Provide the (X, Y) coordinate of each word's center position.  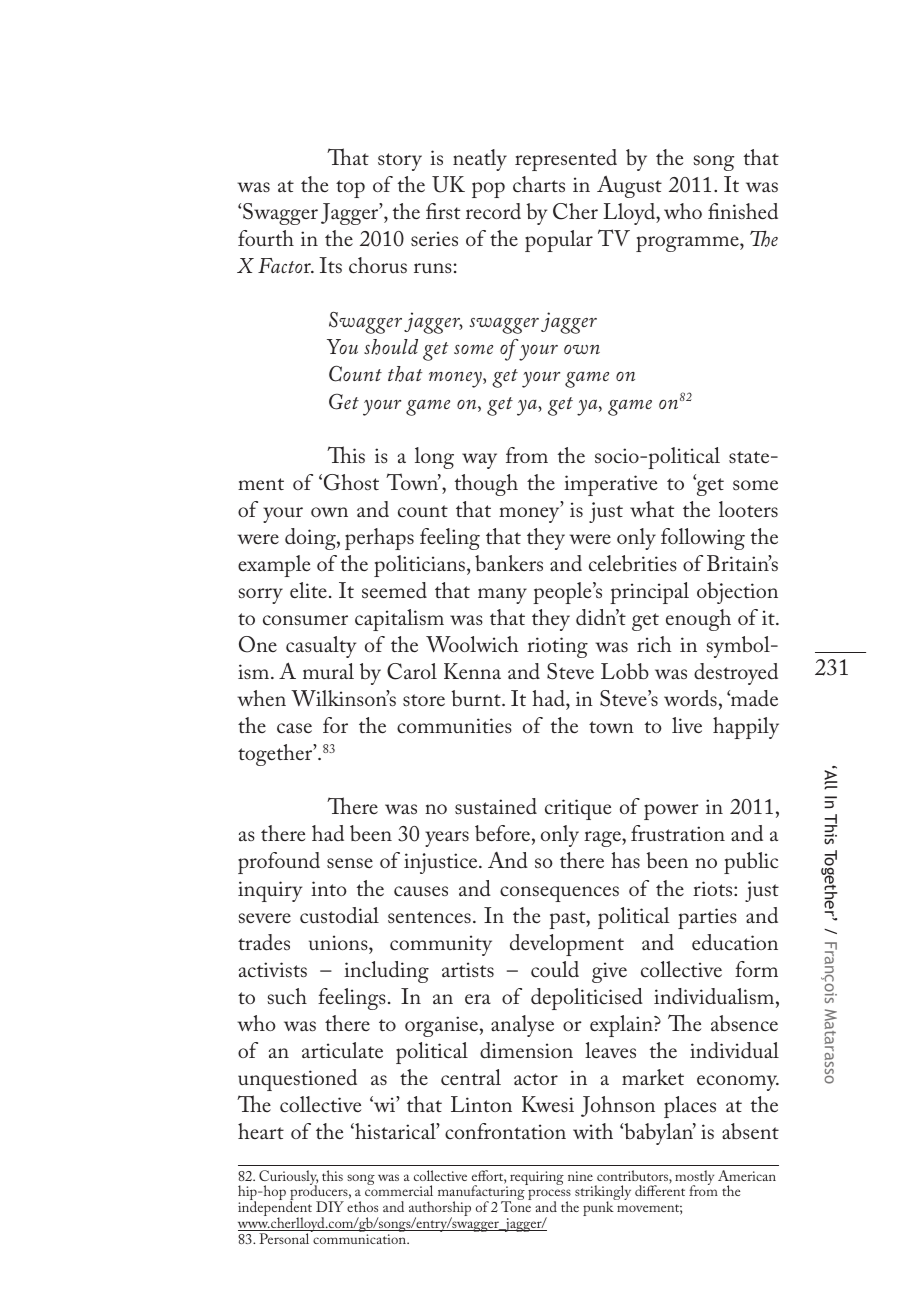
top (350, 189)
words (690, 698)
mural (328, 671)
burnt (477, 698)
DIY (330, 1206)
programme (688, 244)
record (493, 211)
